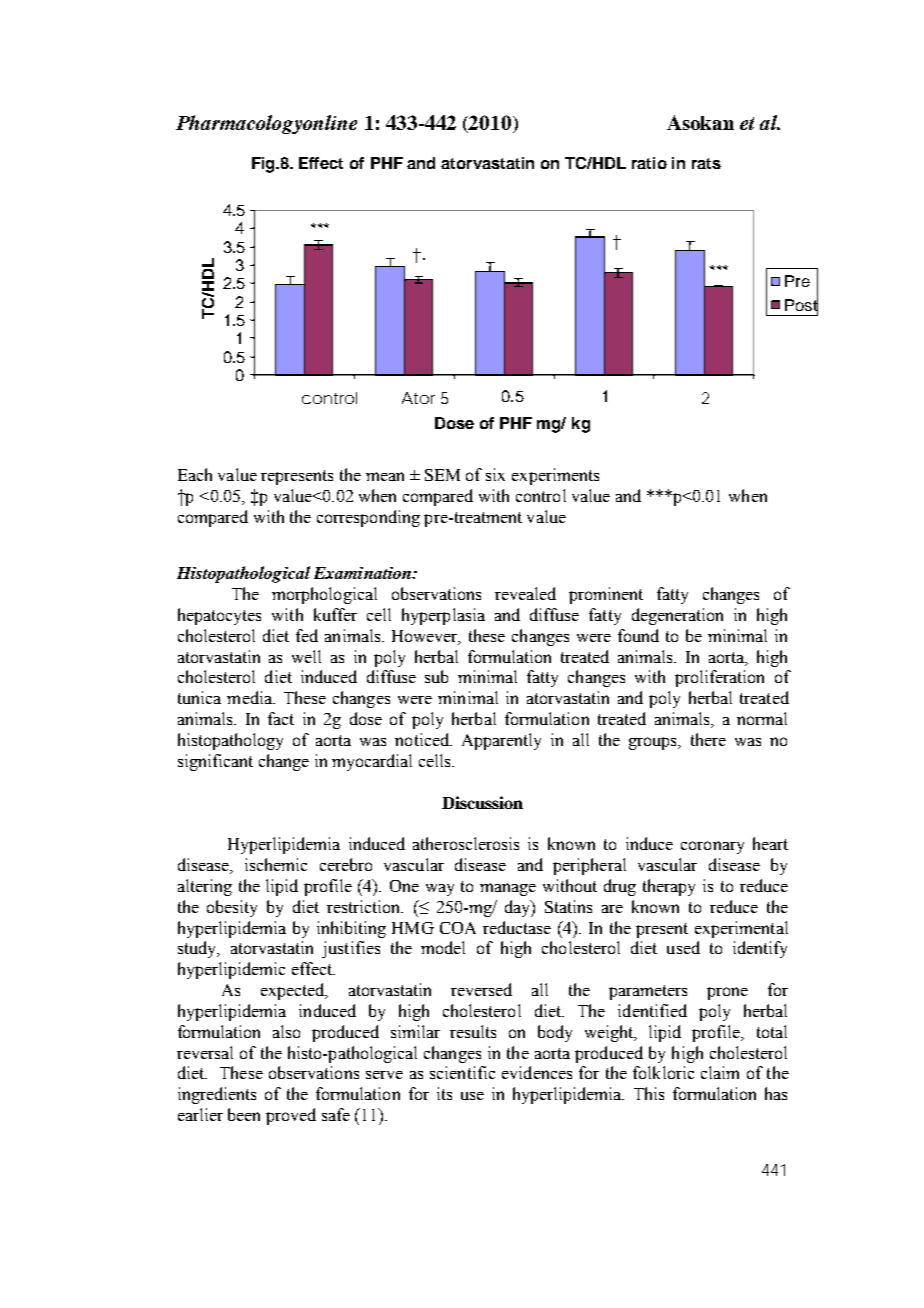 This image has width=924, height=1308. Describe the element at coordinates (495, 474) in the image. I see `six` at that location.
